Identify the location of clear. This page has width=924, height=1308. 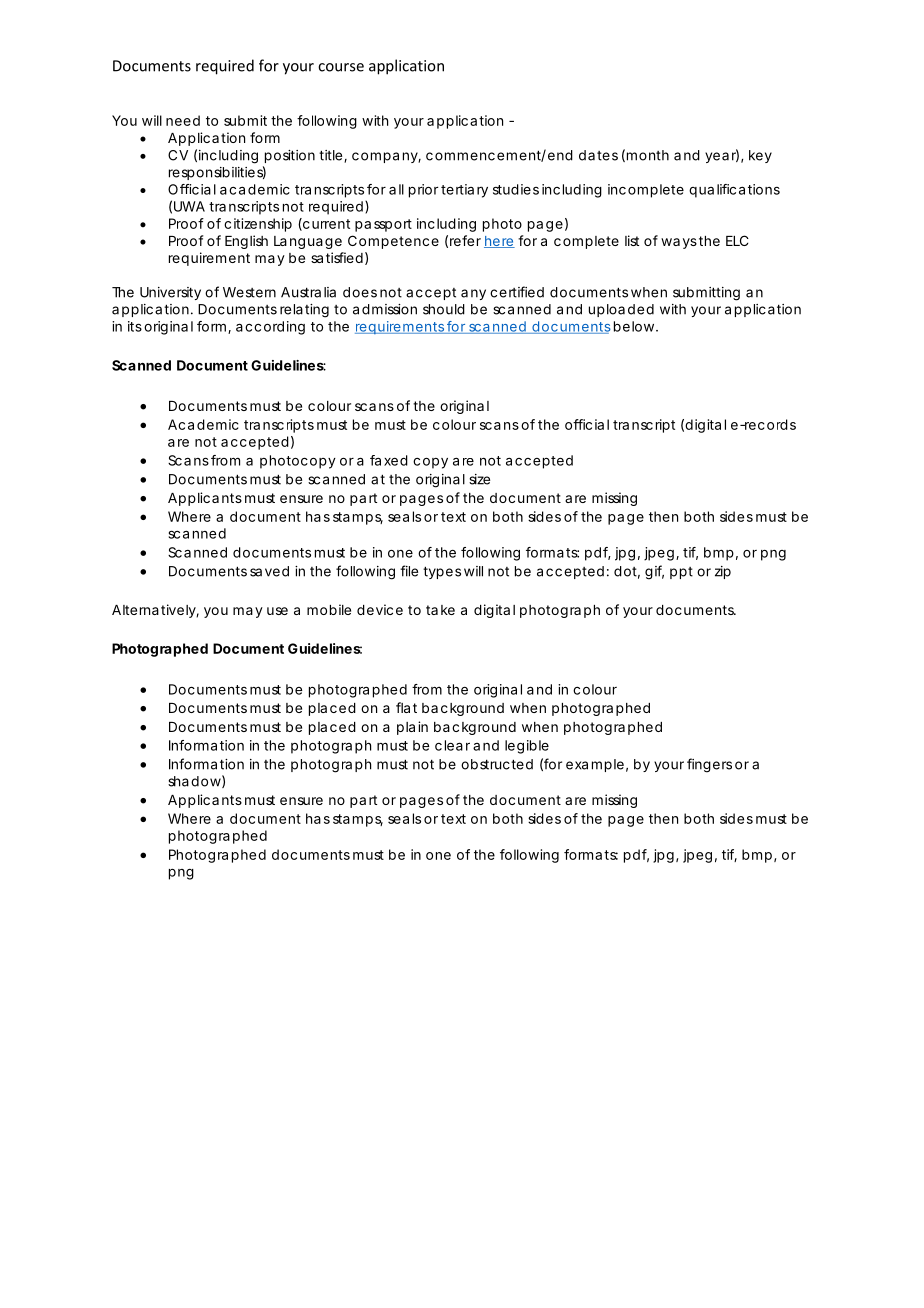
(452, 745).
